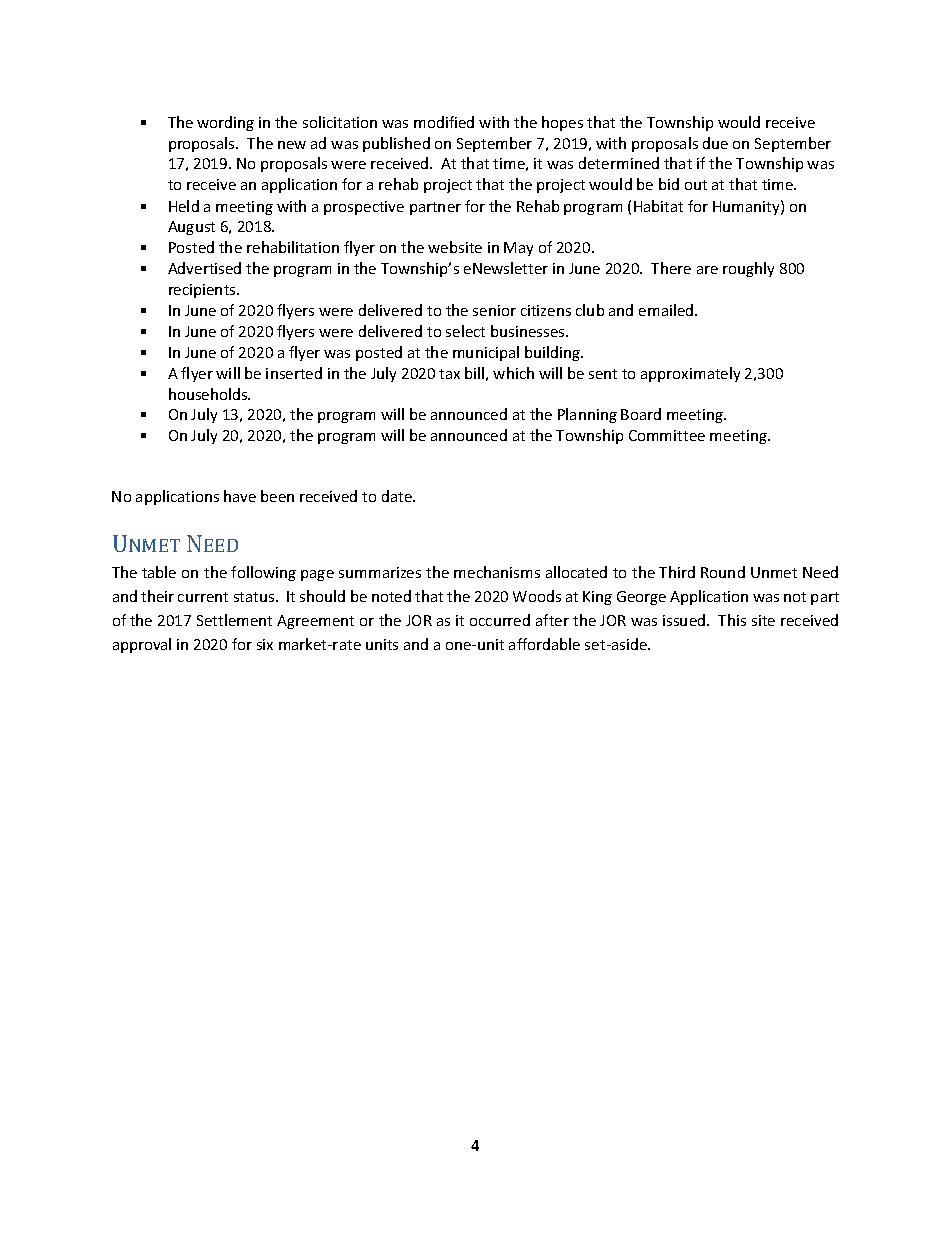  Describe the element at coordinates (240, 496) in the image. I see `have` at that location.
